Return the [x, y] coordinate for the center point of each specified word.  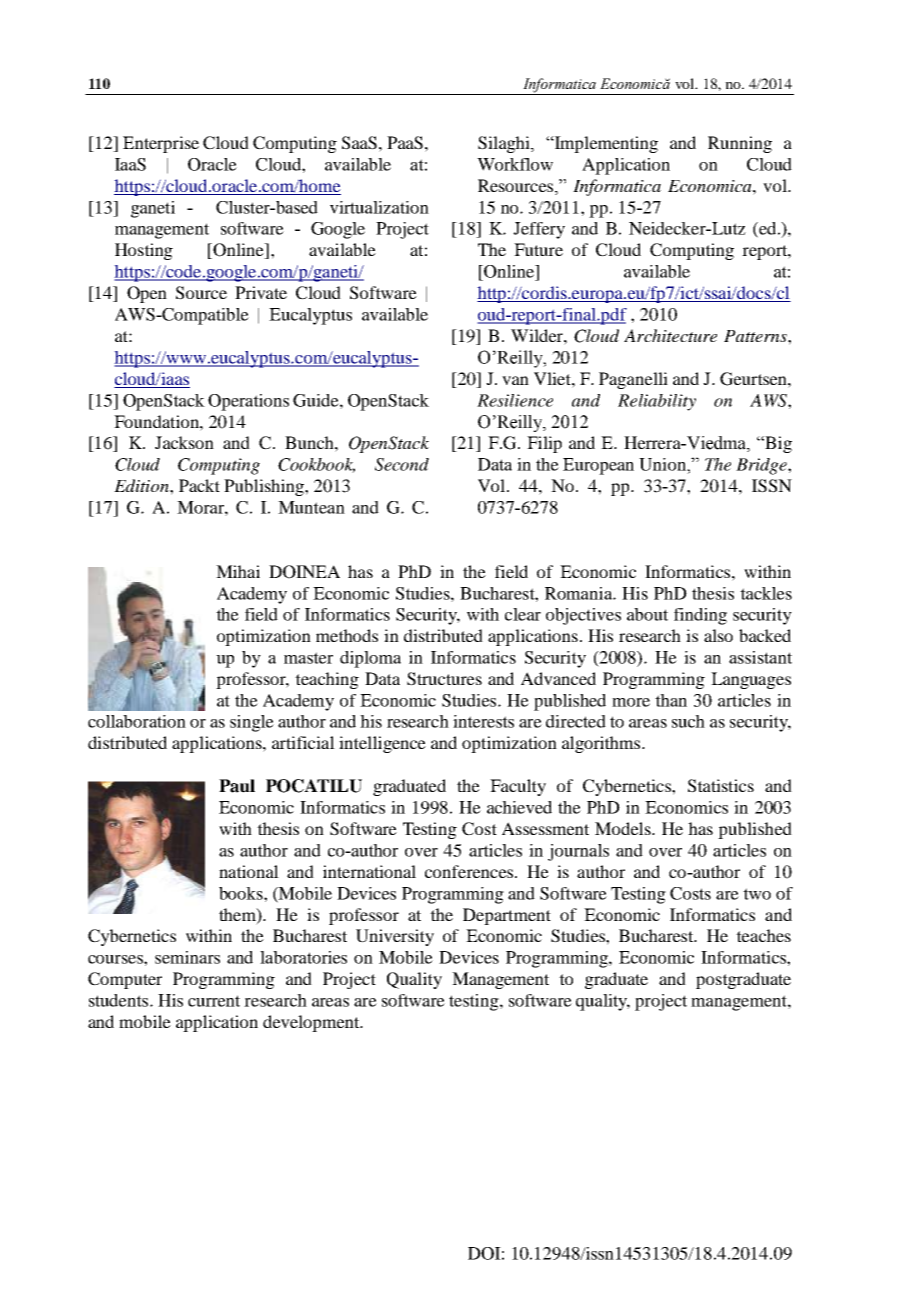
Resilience [515, 400]
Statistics [721, 786]
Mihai [238, 571]
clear [523, 614]
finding [700, 616]
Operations [248, 402]
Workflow [515, 164]
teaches [763, 935]
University [395, 937]
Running [740, 144]
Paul [237, 786]
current [214, 1001]
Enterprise [161, 144]
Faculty [518, 787]
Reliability [657, 402]
